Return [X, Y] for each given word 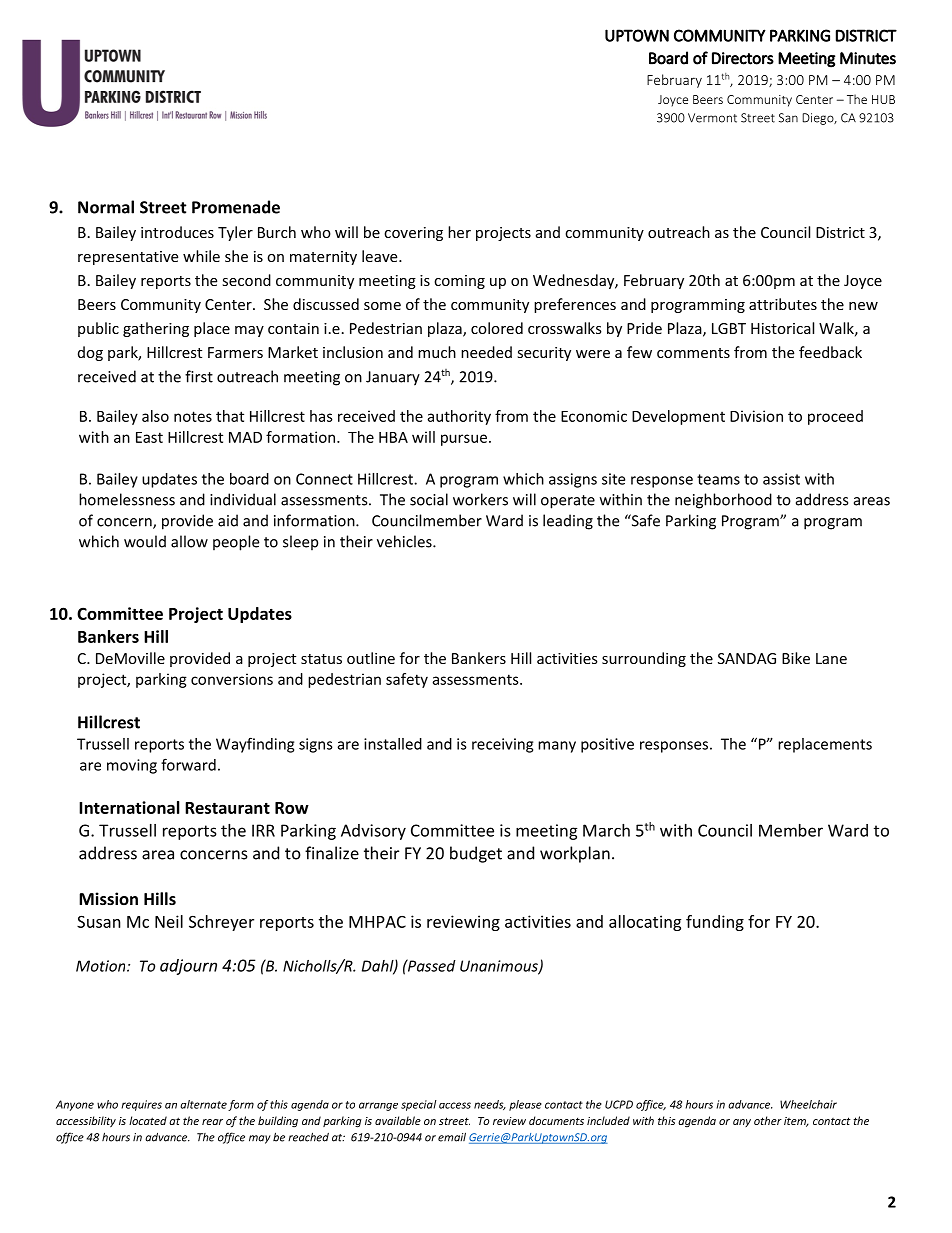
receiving [502, 745]
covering [413, 234]
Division [756, 416]
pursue [464, 440]
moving [132, 766]
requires [141, 1105]
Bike [796, 658]
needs [490, 1105]
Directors [743, 58]
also [155, 416]
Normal [106, 207]
